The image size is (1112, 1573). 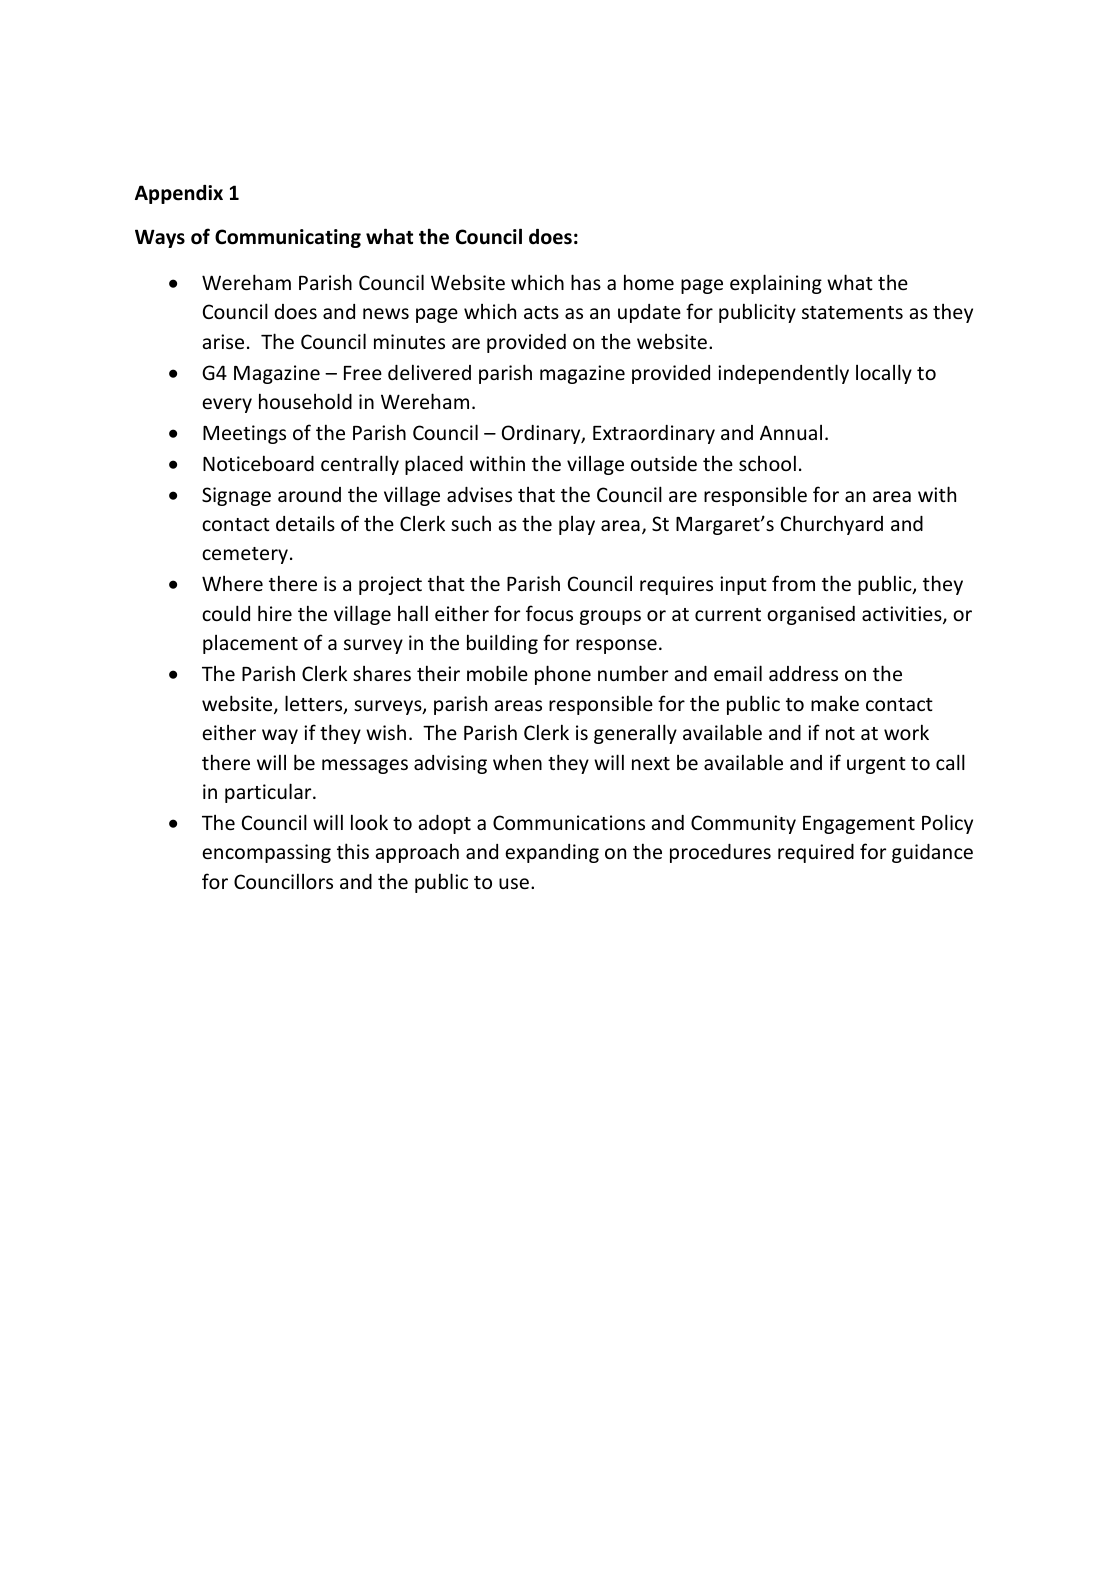 I want to click on Communicating, so click(x=288, y=238).
